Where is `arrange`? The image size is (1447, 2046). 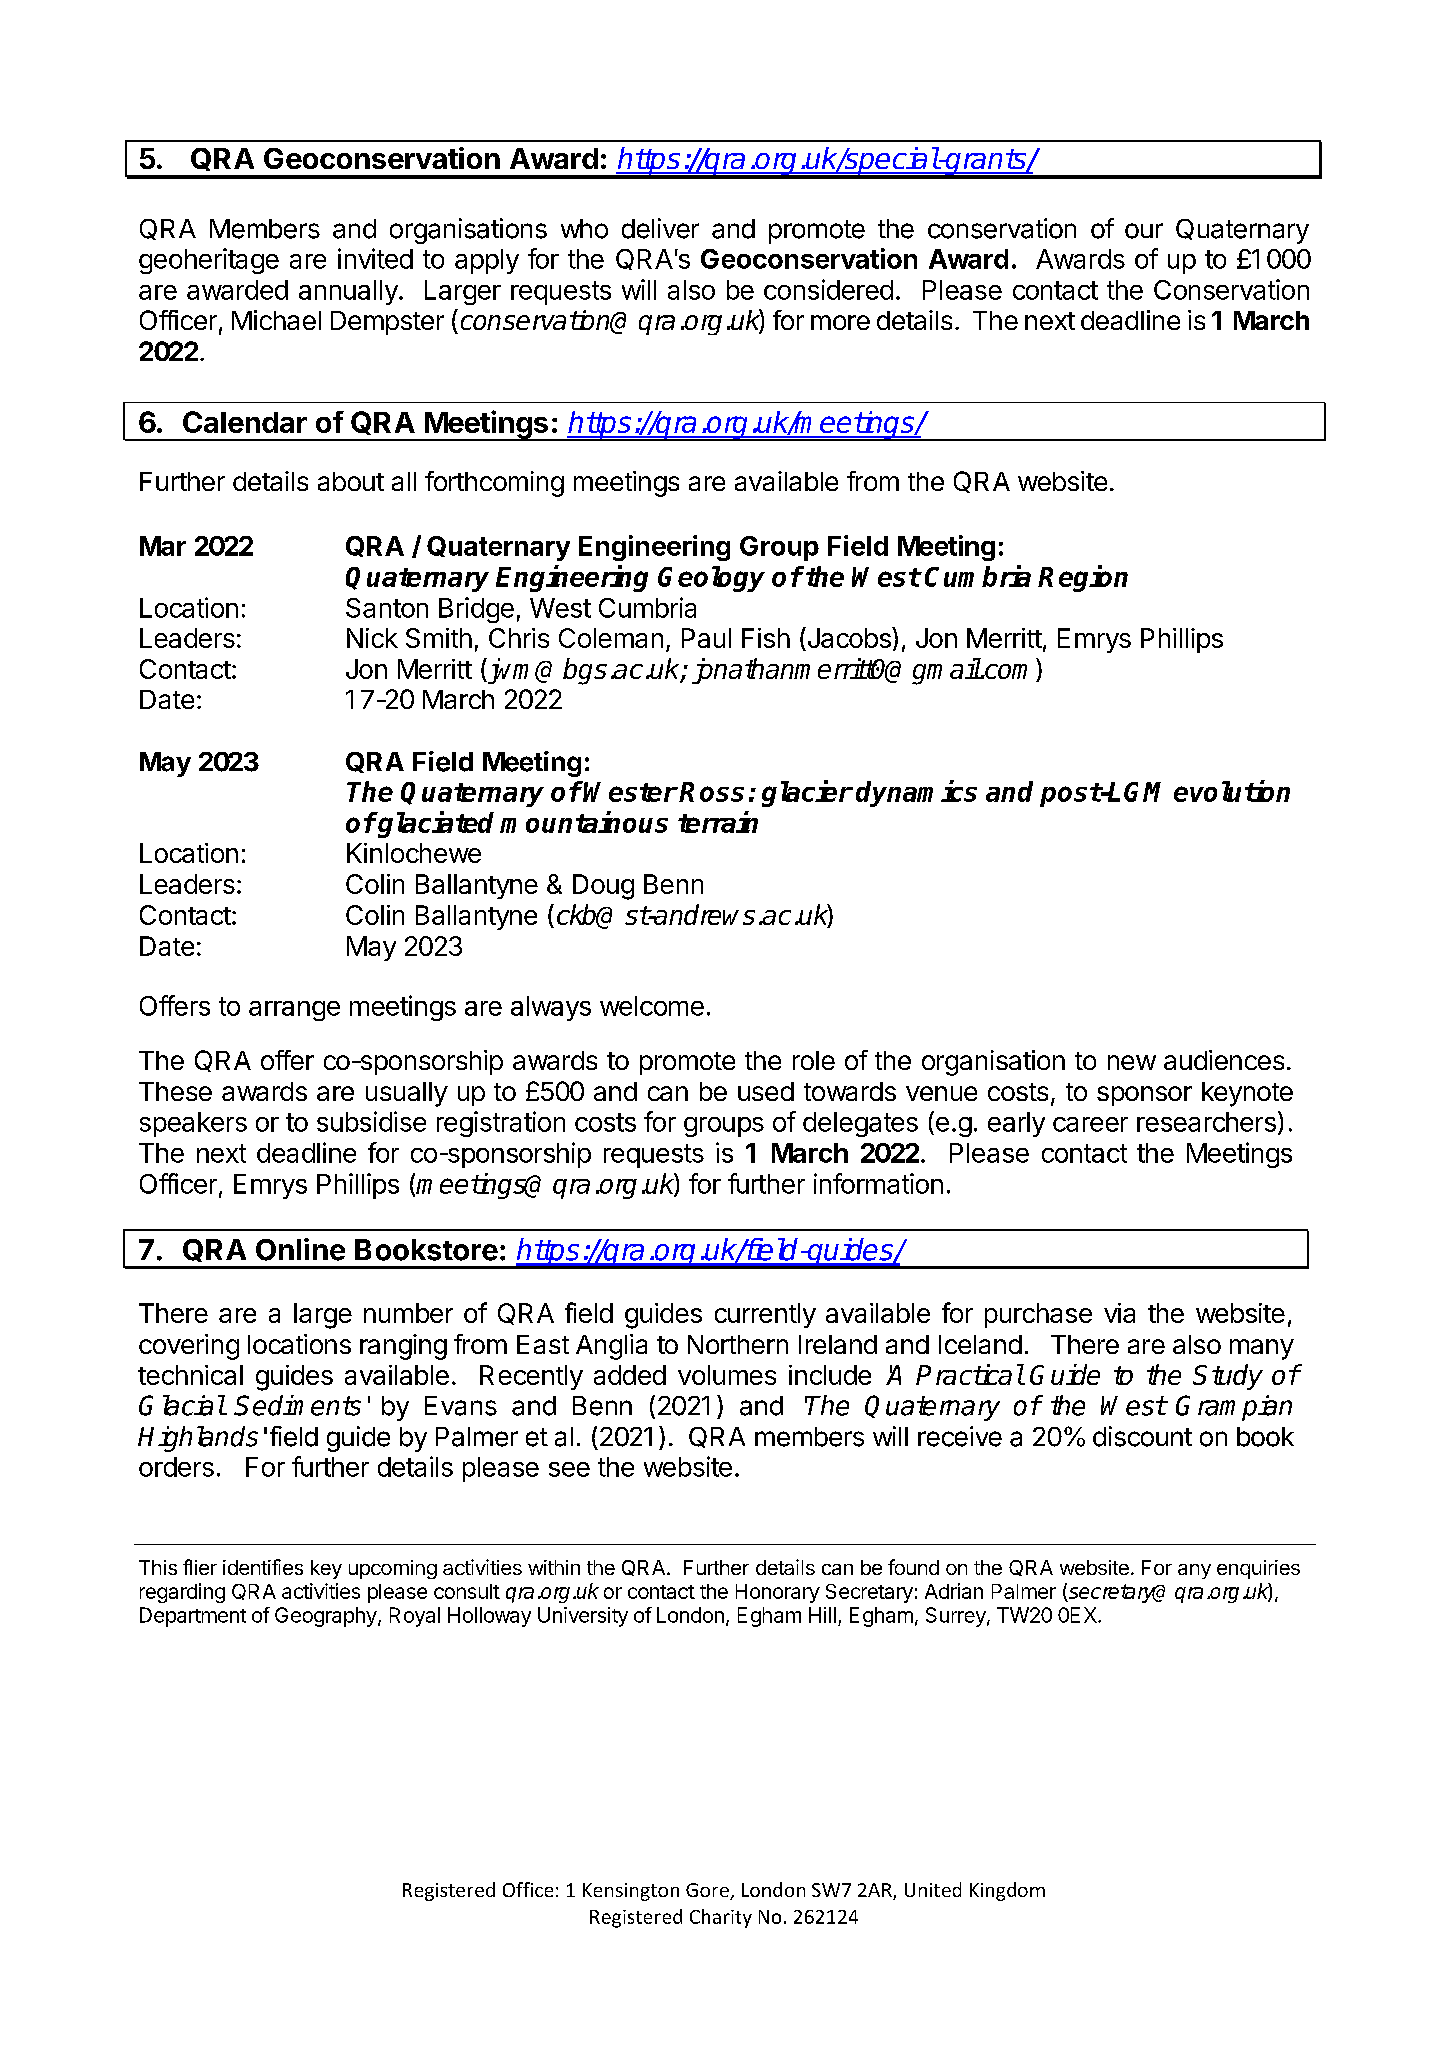 arrange is located at coordinates (294, 1011).
